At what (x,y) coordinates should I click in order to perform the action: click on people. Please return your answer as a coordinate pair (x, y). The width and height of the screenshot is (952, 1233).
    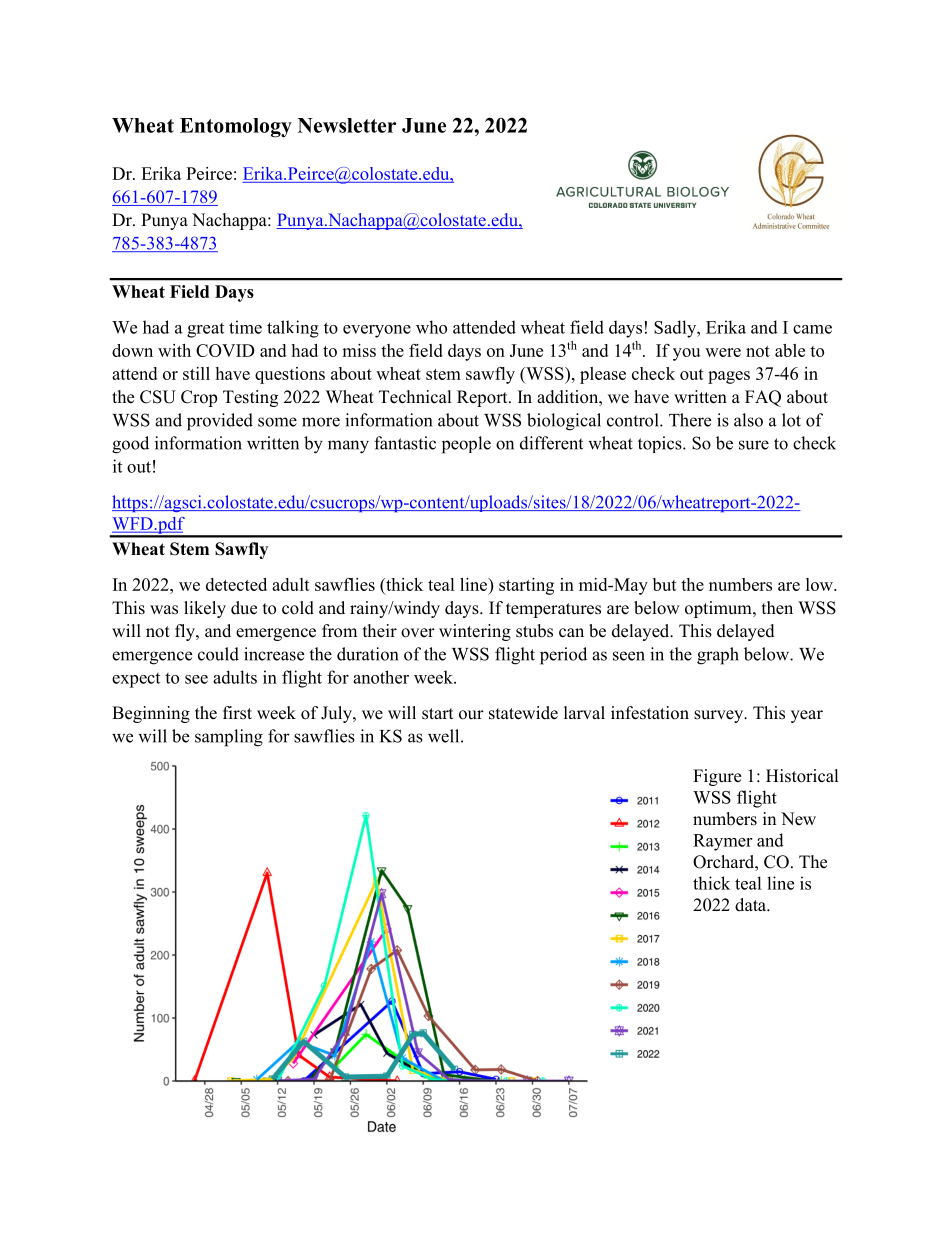
    Looking at the image, I should click on (466, 445).
